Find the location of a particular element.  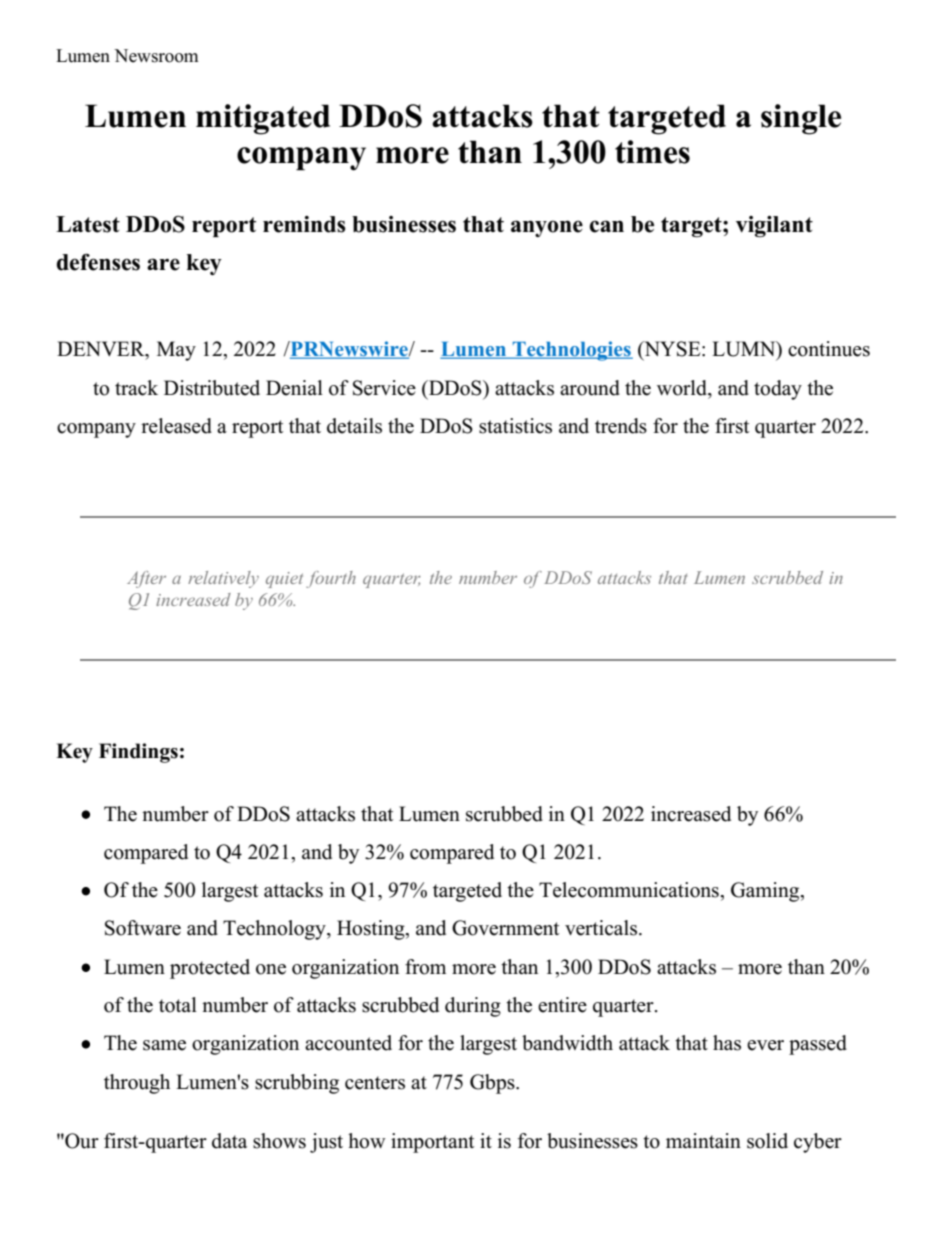

Gbps is located at coordinates (493, 1084).
